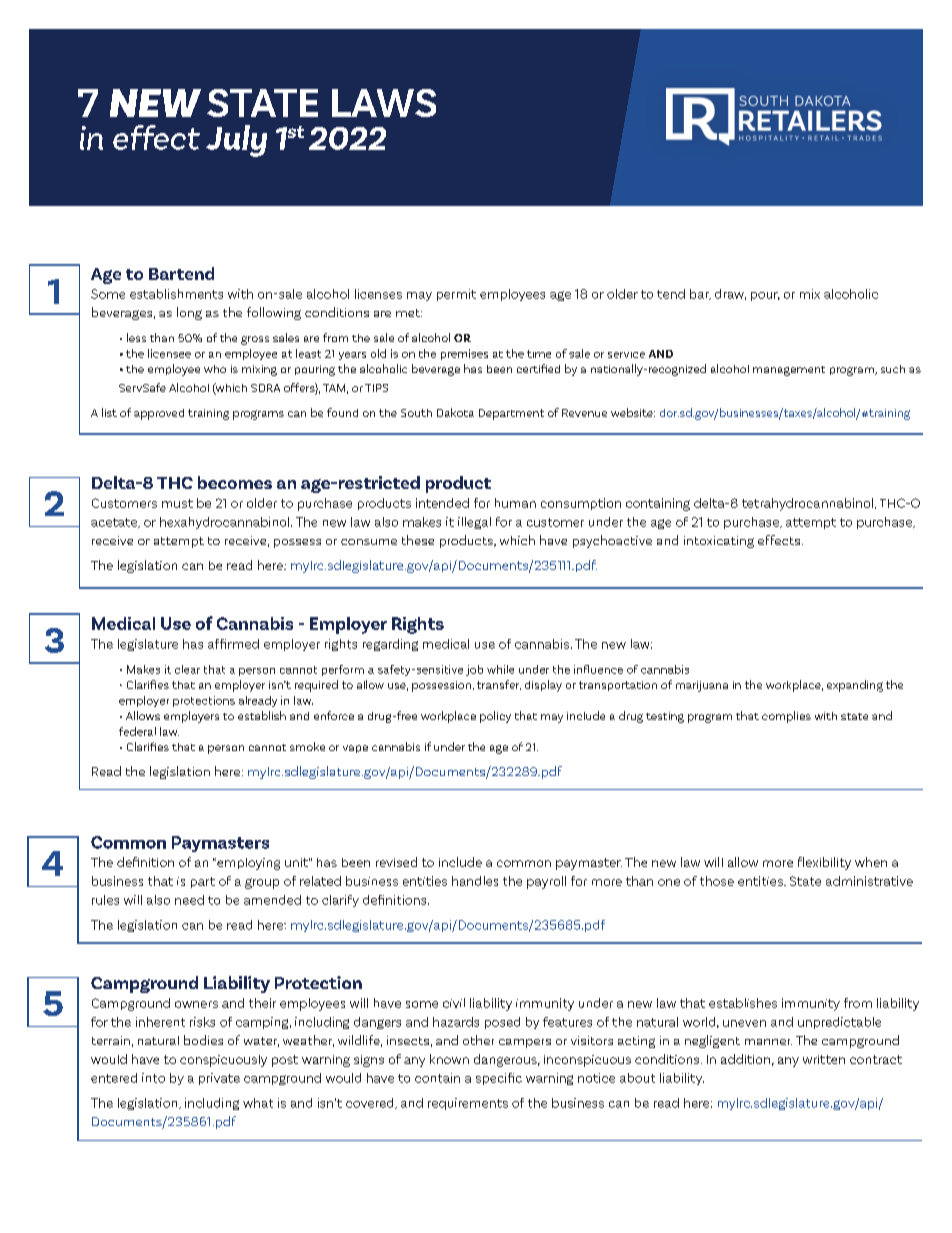  Describe the element at coordinates (236, 141) in the document. I see `July` at that location.
